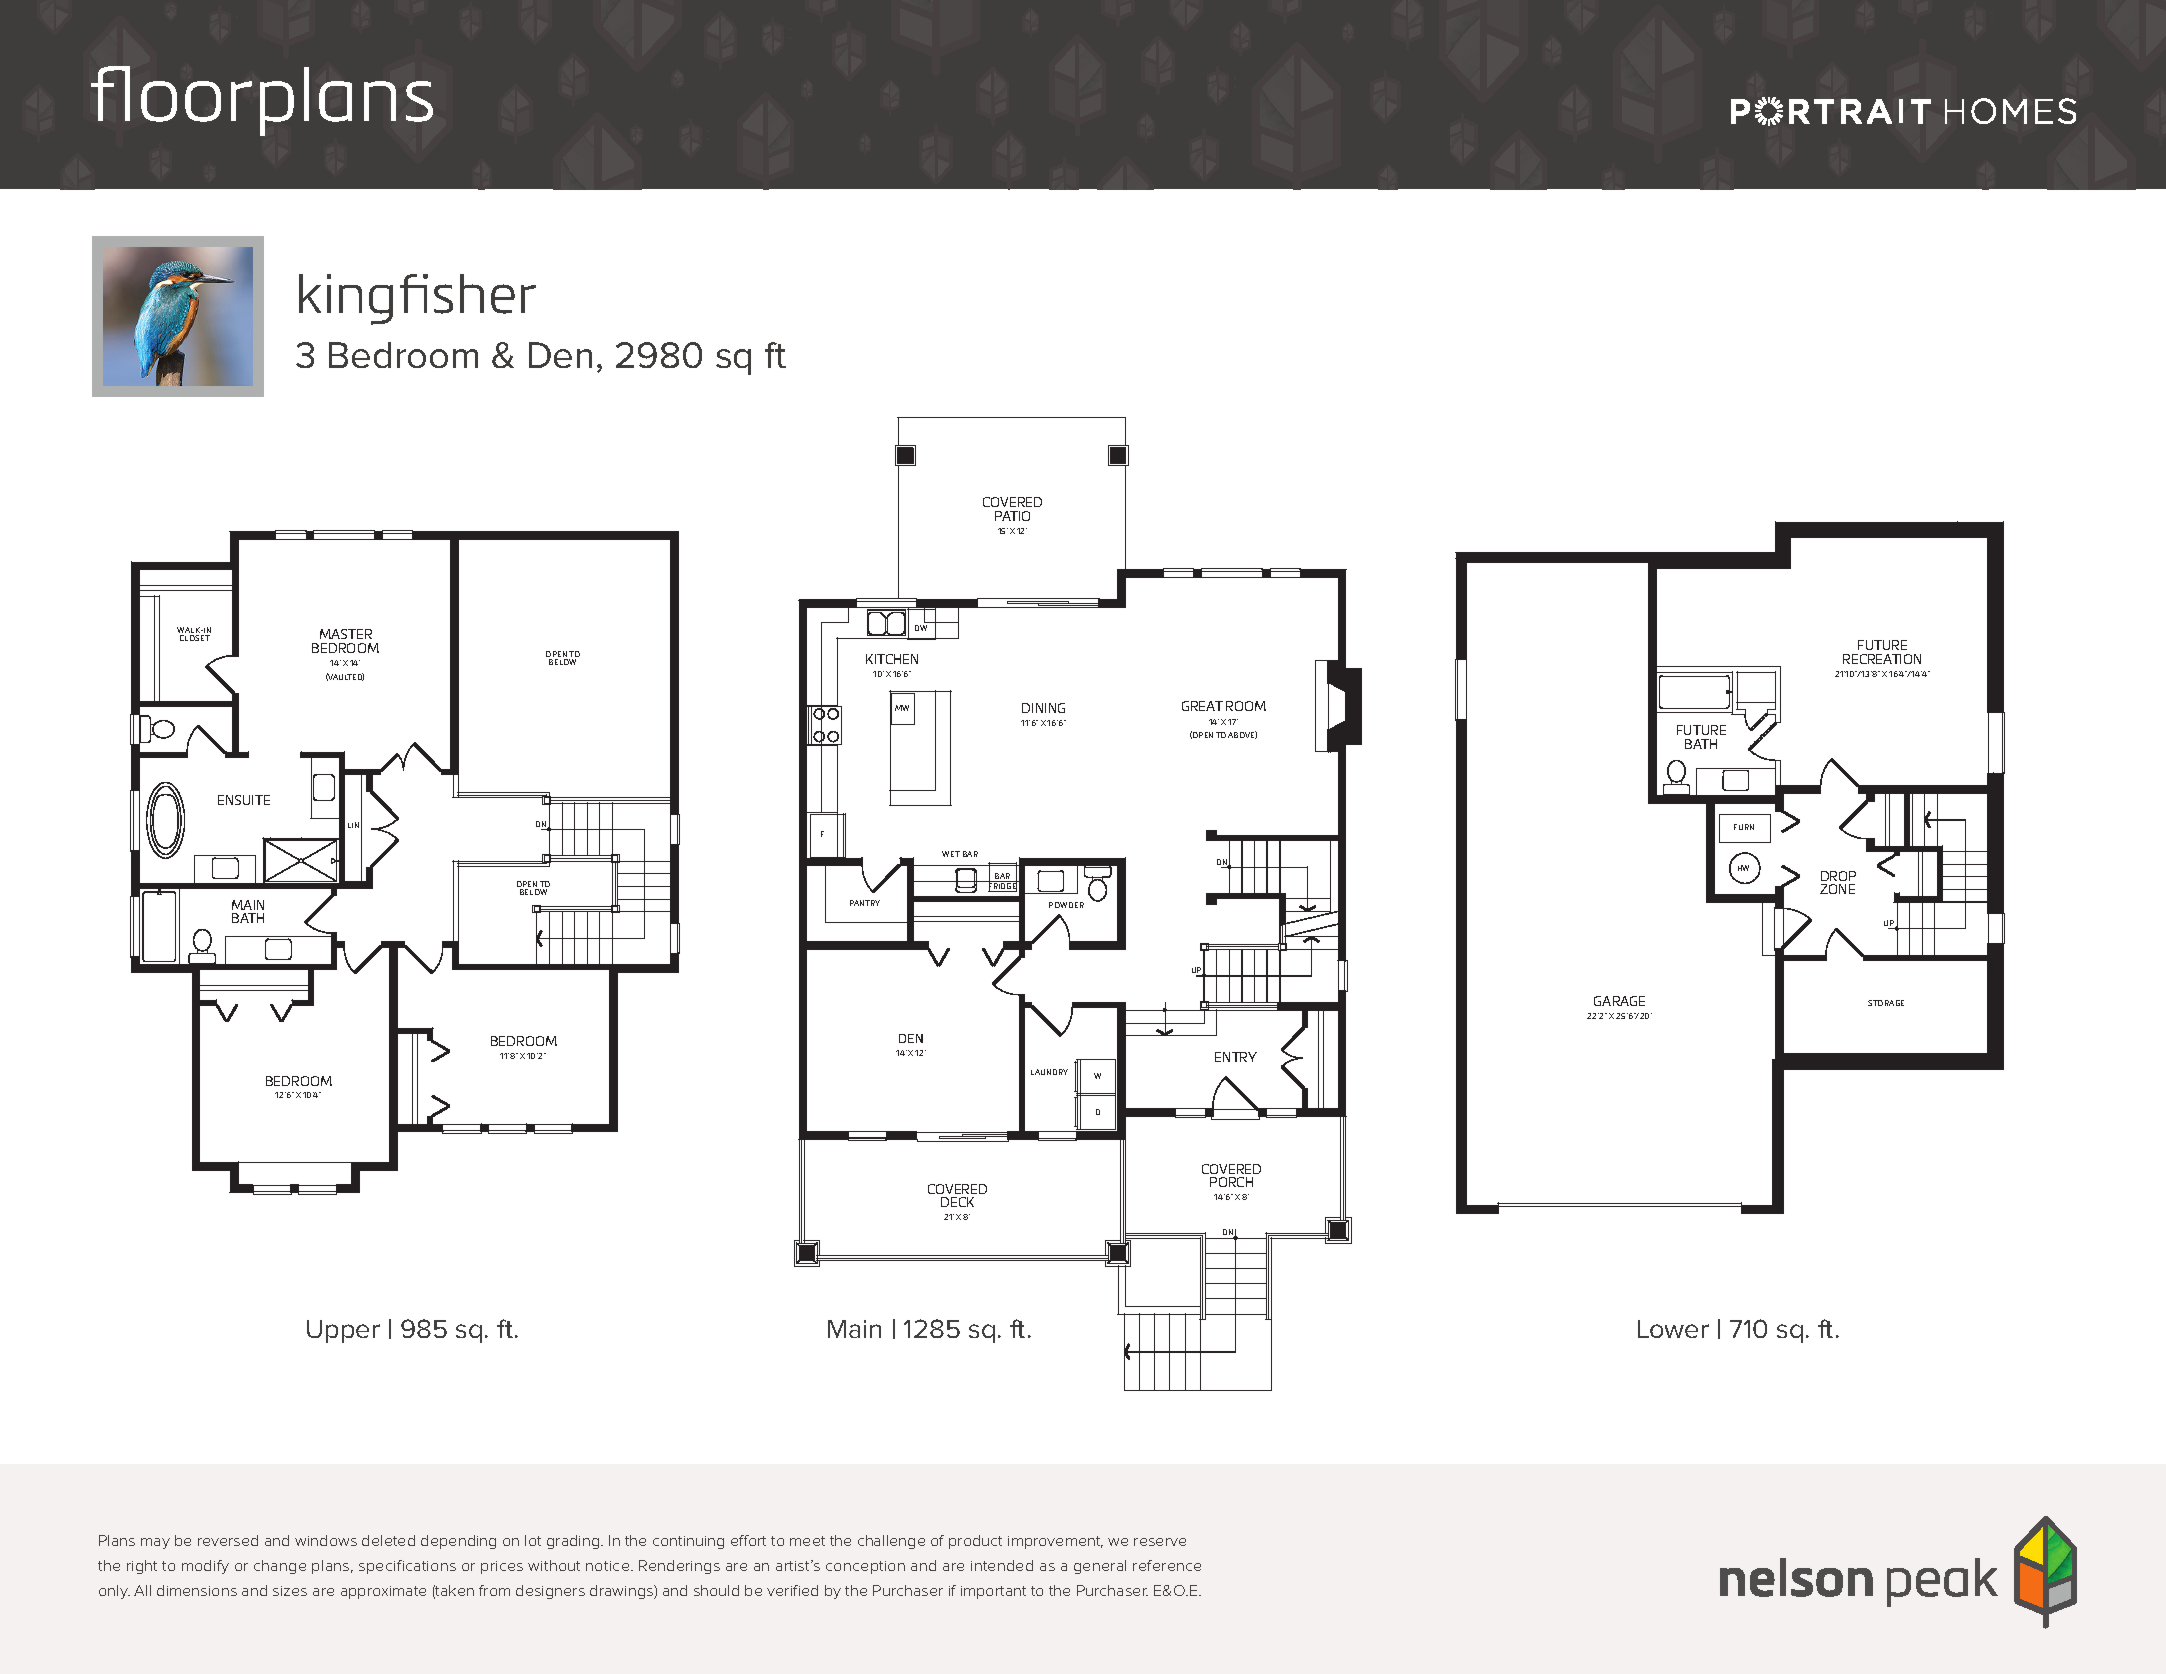 The image size is (2166, 1674). I want to click on Upper, so click(343, 1331).
